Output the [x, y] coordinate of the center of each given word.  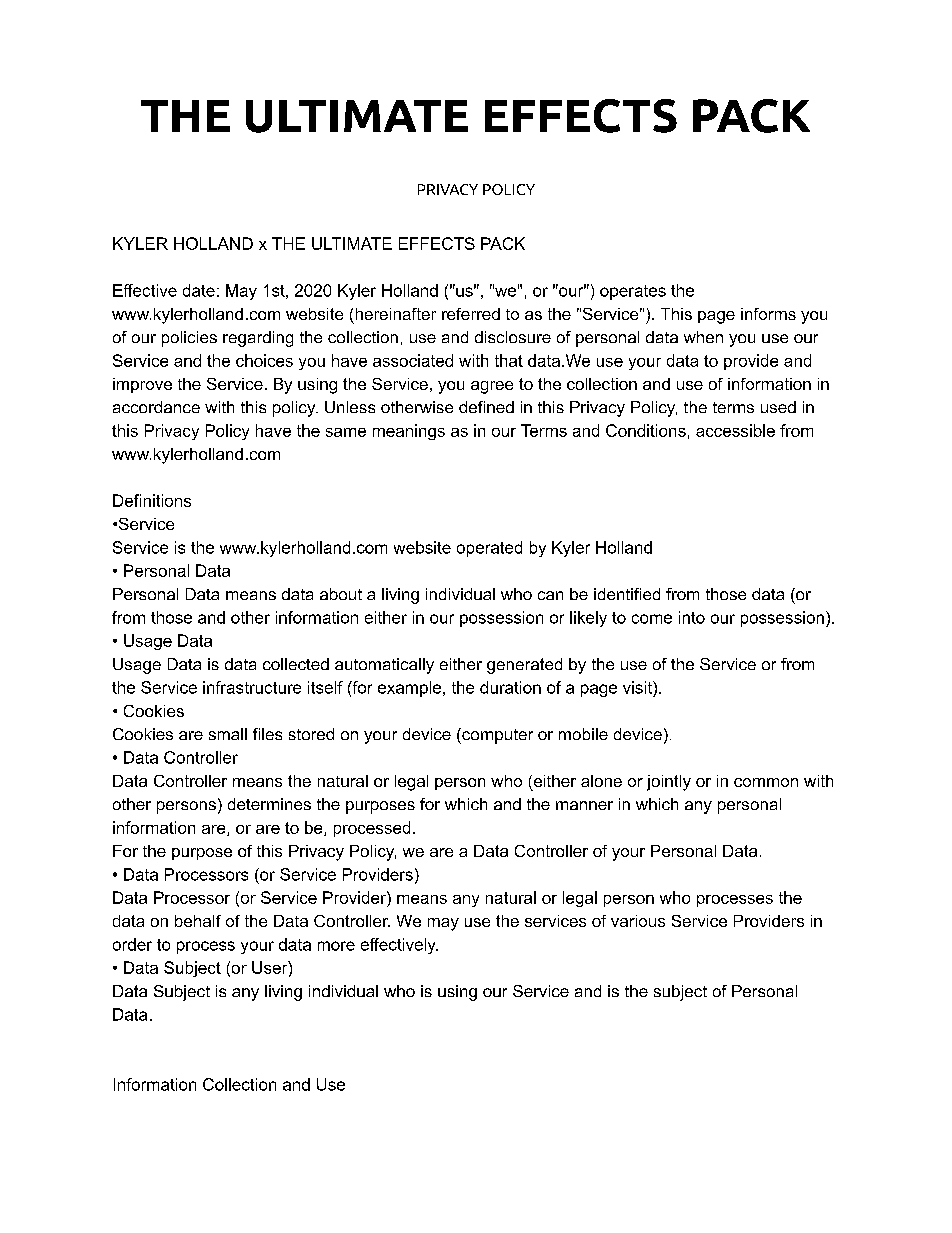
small [228, 734]
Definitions [152, 500]
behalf [198, 921]
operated [489, 549]
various [638, 921]
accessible [735, 430]
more [336, 946]
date [199, 290]
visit [638, 687]
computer [496, 736]
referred [471, 314]
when [703, 337]
